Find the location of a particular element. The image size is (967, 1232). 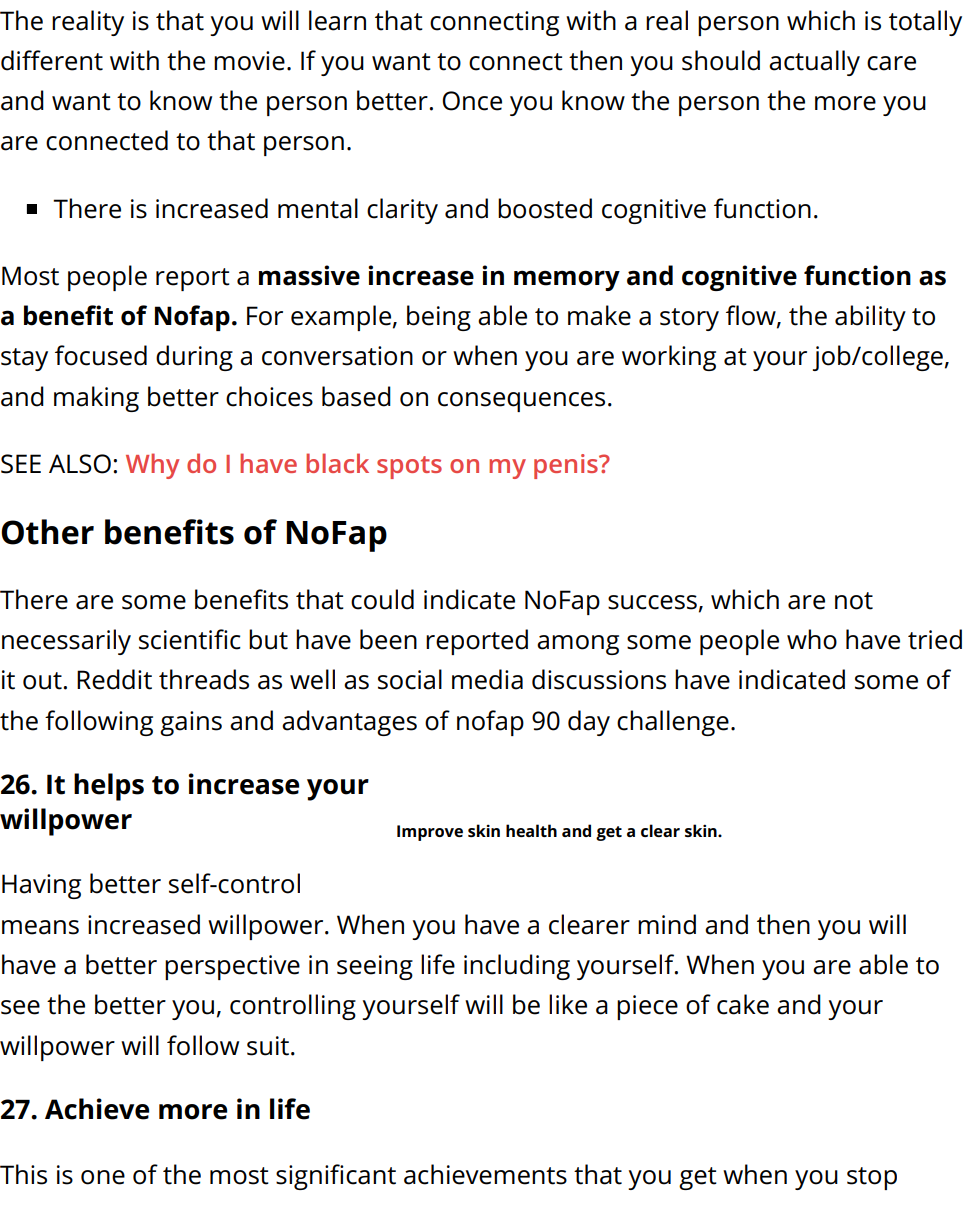

Having is located at coordinates (41, 886).
